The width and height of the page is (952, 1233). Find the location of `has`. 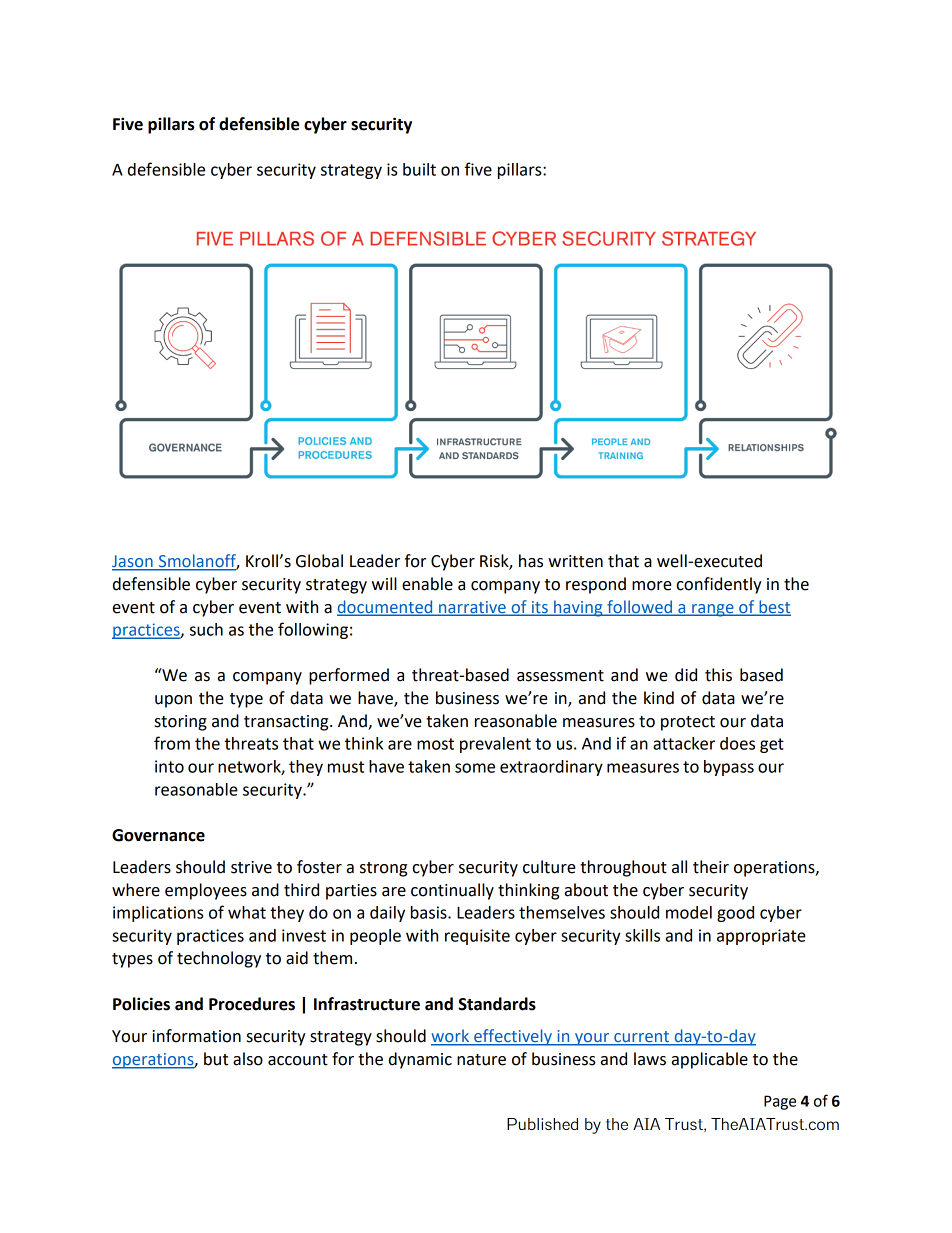

has is located at coordinates (531, 561).
